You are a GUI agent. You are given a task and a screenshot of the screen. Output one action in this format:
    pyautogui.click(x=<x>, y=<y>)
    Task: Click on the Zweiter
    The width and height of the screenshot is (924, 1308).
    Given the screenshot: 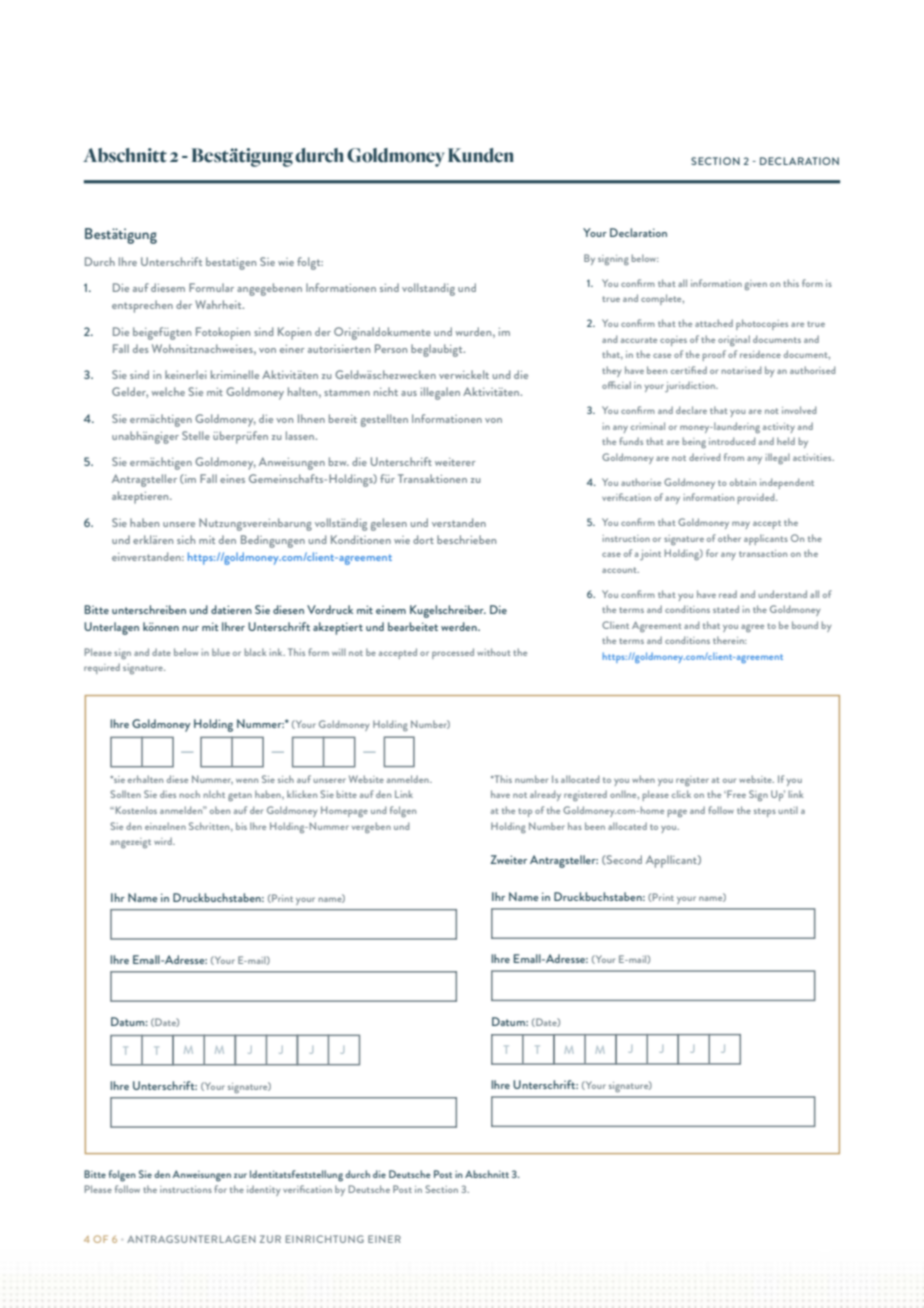 What is the action you would take?
    pyautogui.click(x=508, y=859)
